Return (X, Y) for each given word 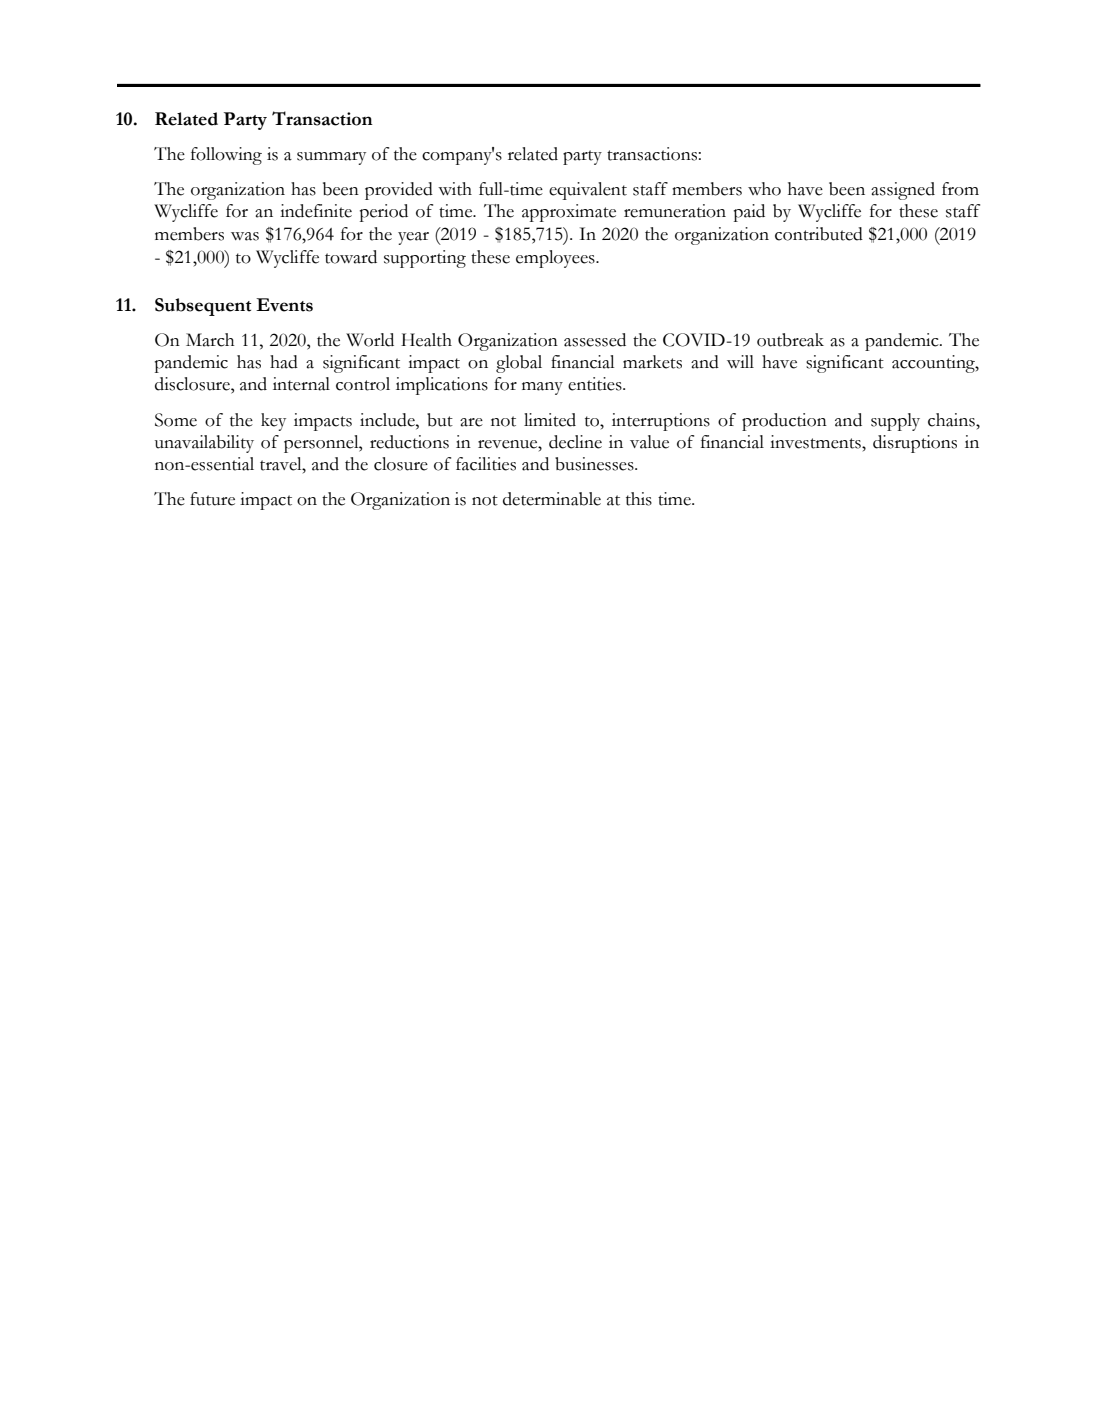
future (212, 499)
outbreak (790, 340)
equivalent (588, 191)
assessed (595, 340)
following (226, 156)
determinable (552, 499)
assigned (903, 191)
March (210, 340)
